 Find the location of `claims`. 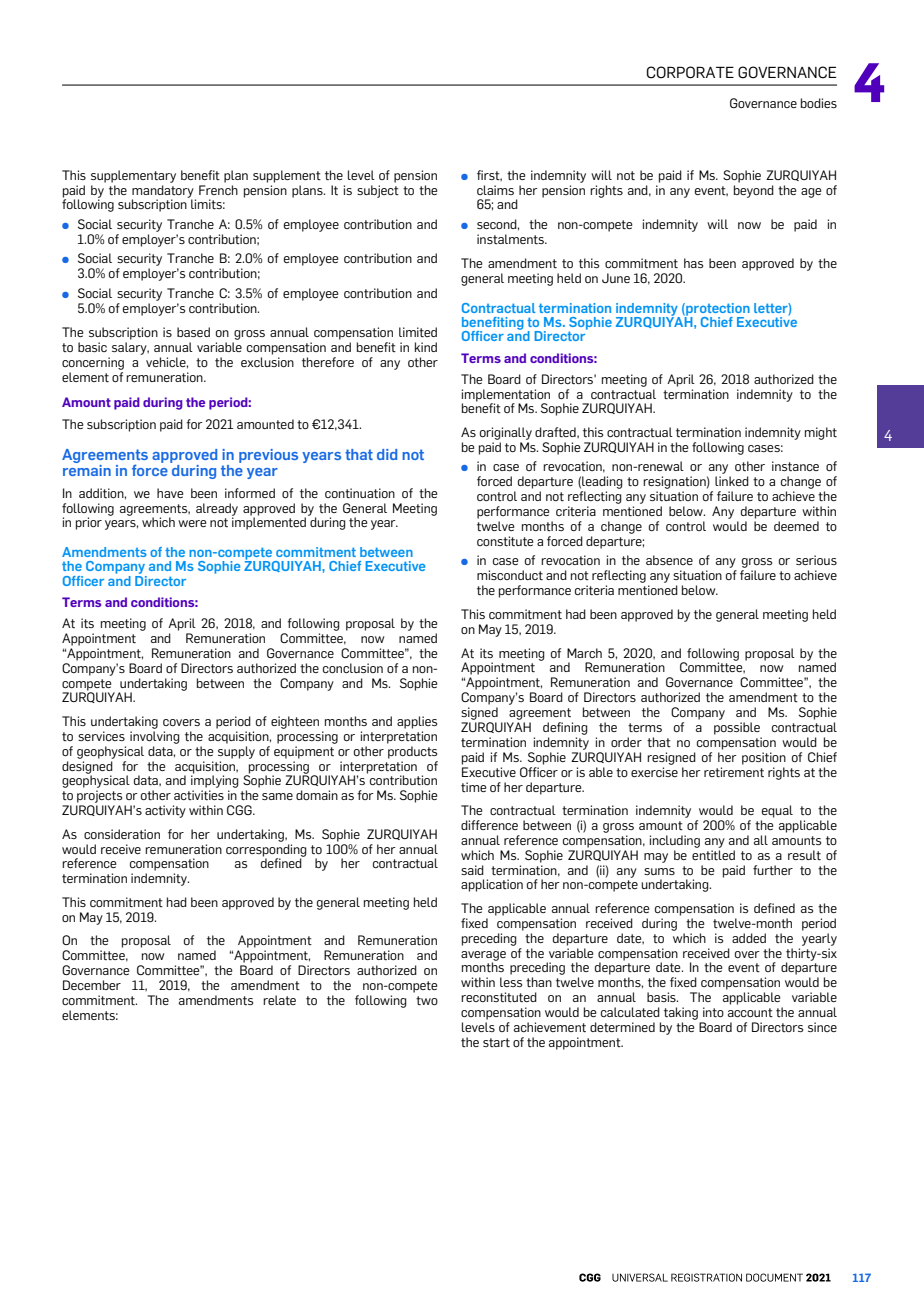

claims is located at coordinates (495, 190).
